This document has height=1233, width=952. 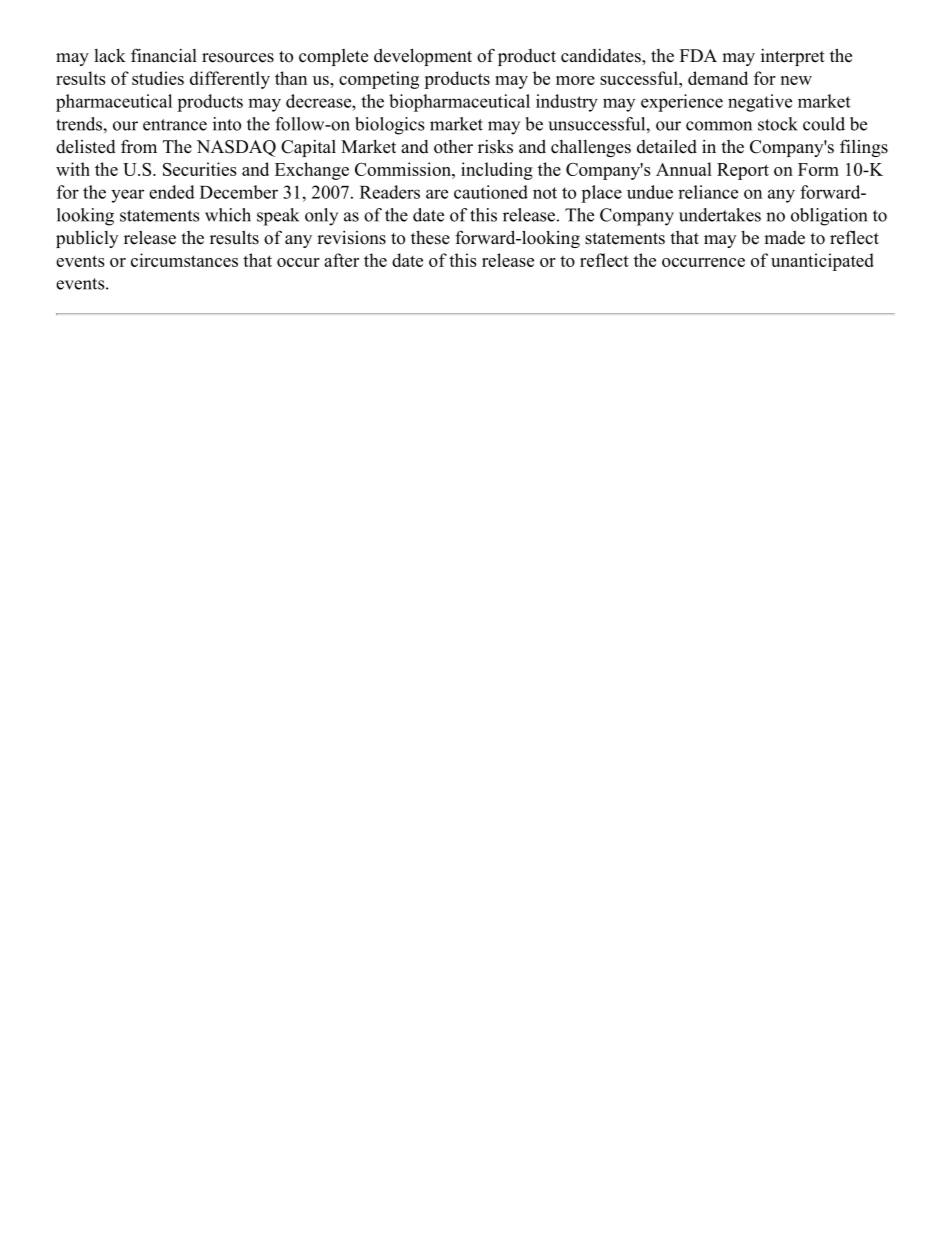 I want to click on unanticipated, so click(x=822, y=262).
